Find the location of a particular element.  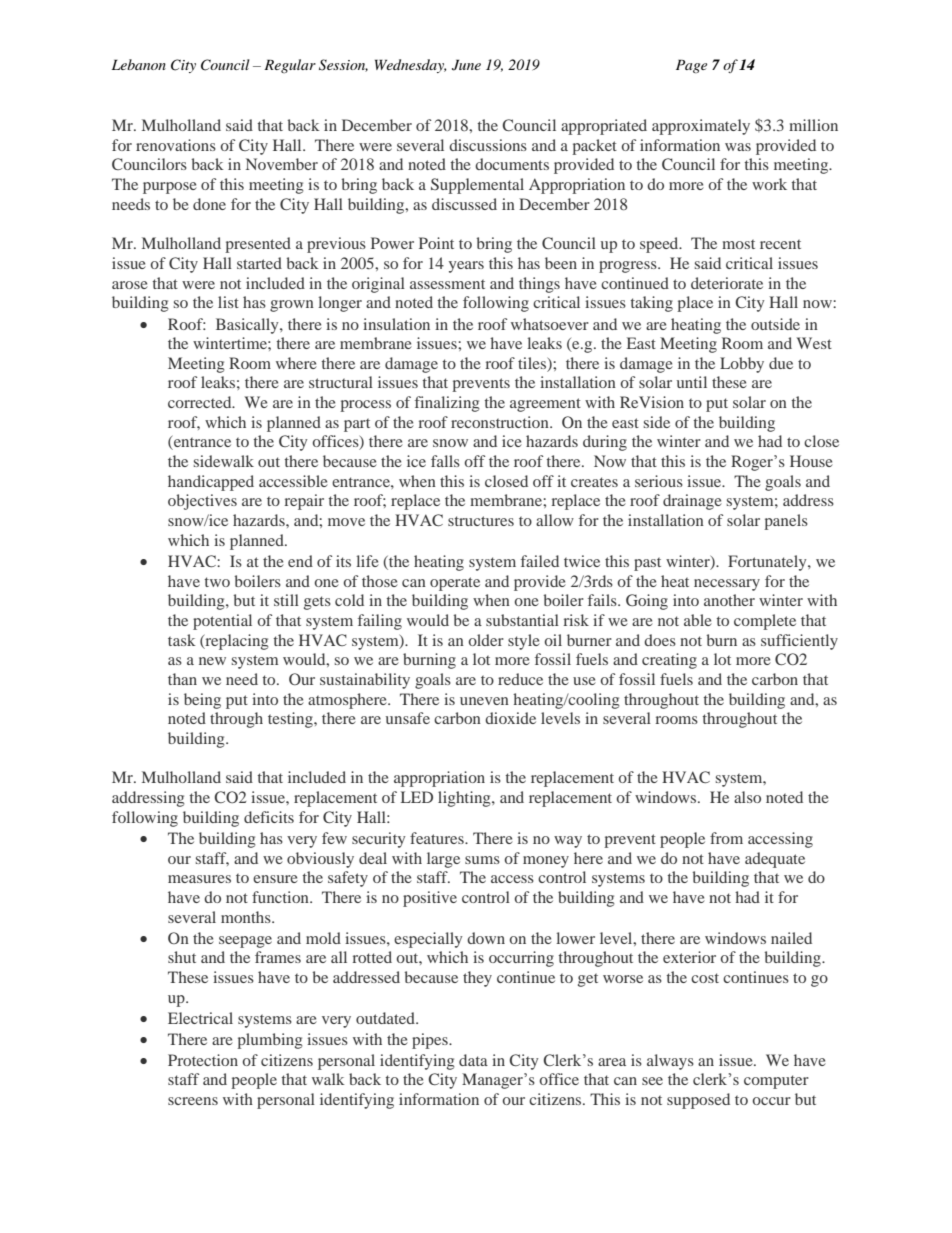

approximately is located at coordinates (701, 127).
